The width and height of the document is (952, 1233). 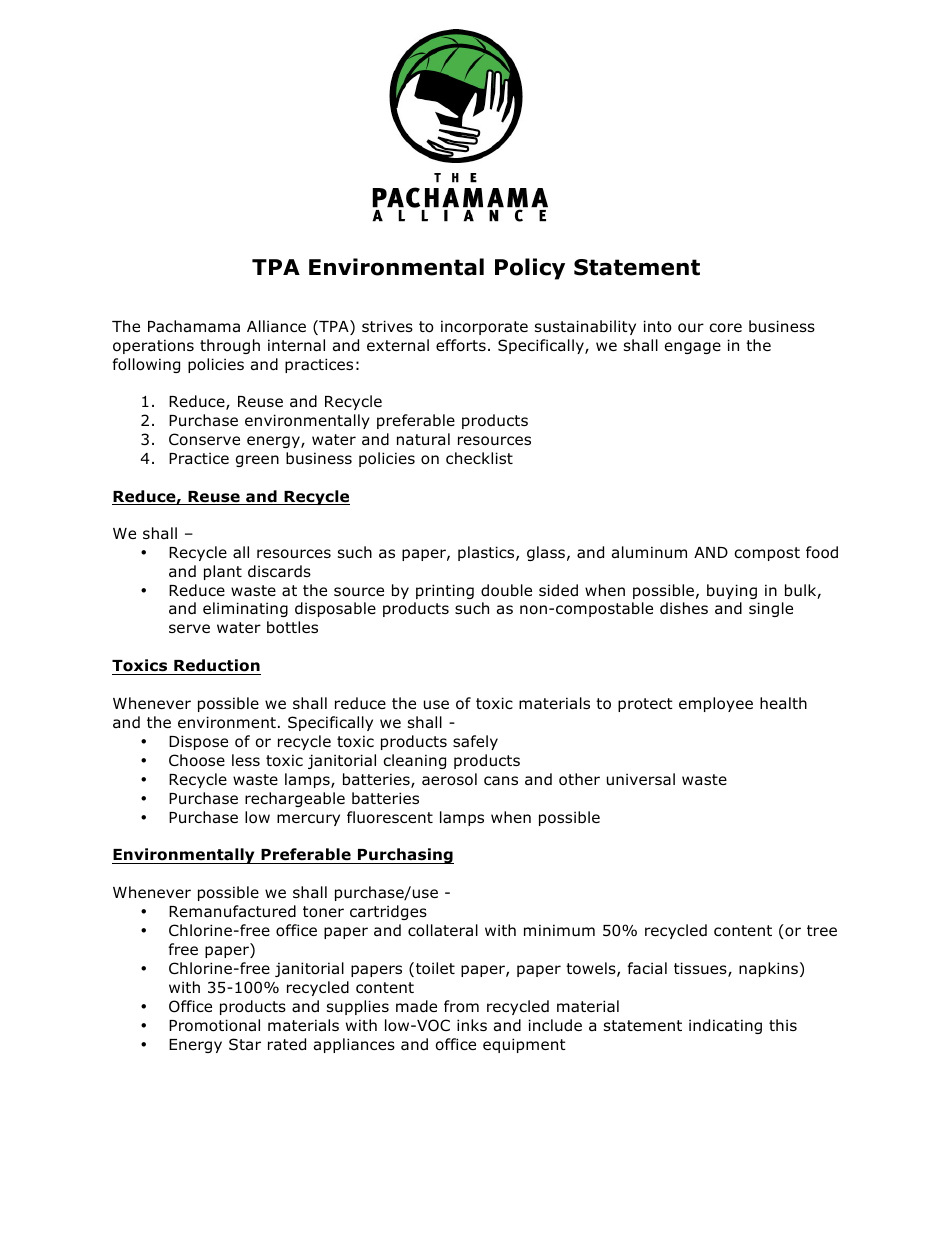 What do you see at coordinates (725, 1026) in the document?
I see `indicating` at bounding box center [725, 1026].
